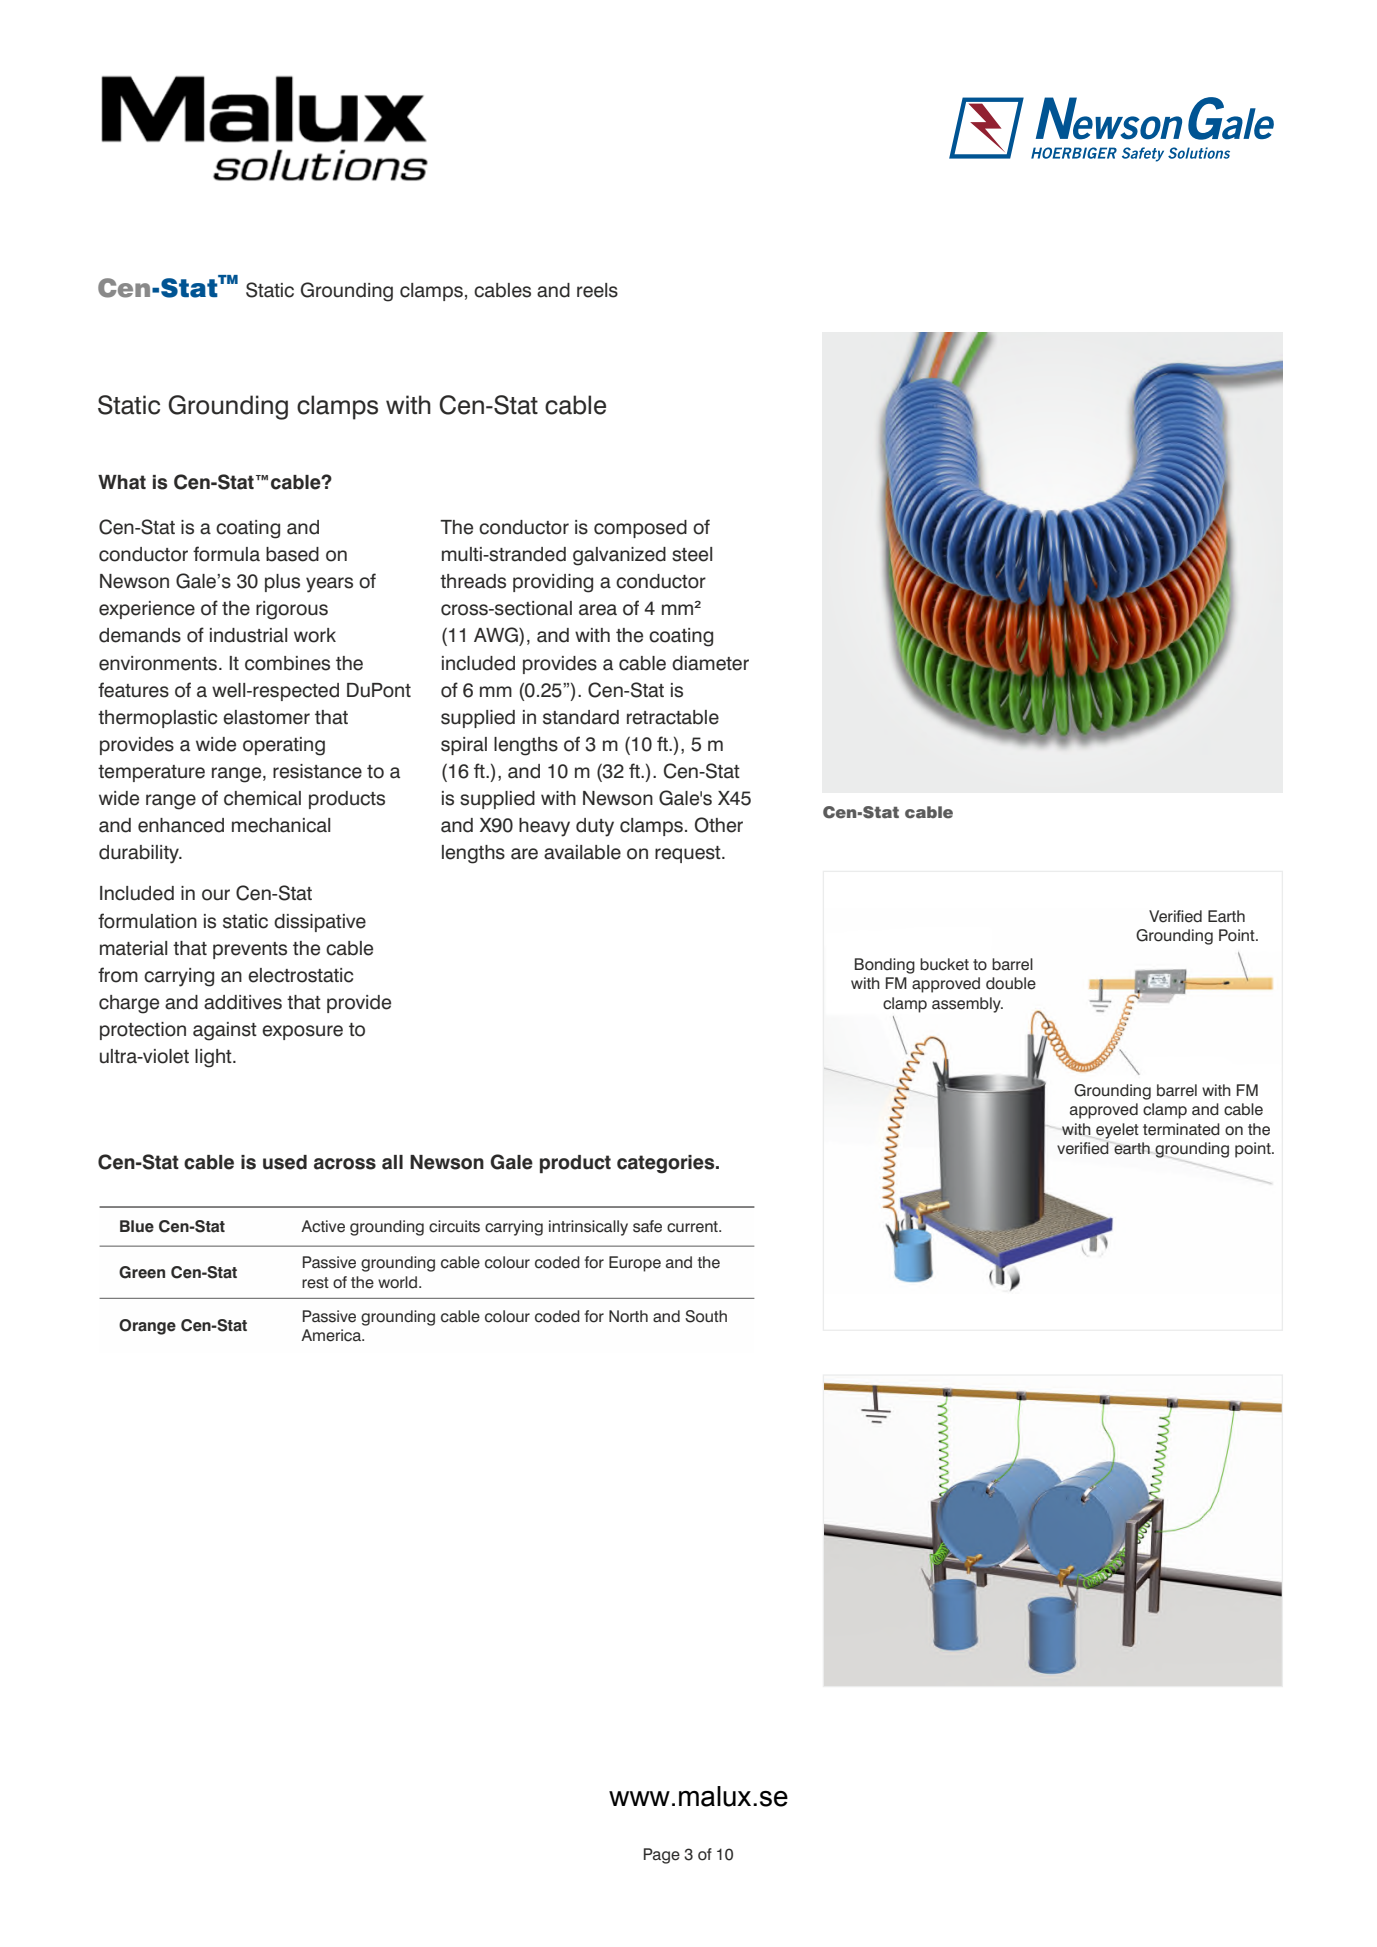  Describe the element at coordinates (667, 1164) in the page. I see `categories` at that location.
